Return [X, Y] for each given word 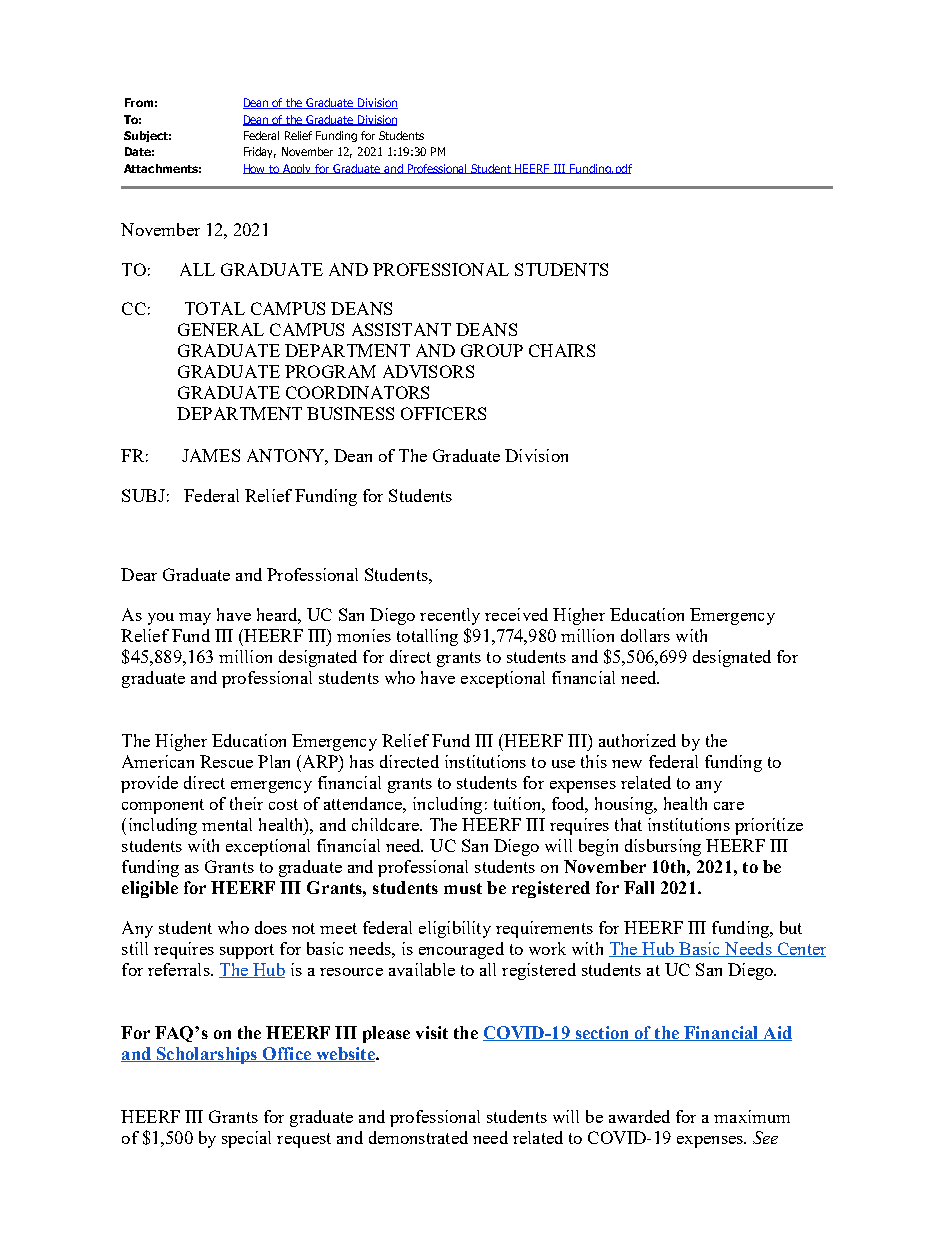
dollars [645, 635]
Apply [297, 169]
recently [450, 616]
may [195, 619]
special [246, 1139]
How [255, 169]
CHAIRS [562, 350]
